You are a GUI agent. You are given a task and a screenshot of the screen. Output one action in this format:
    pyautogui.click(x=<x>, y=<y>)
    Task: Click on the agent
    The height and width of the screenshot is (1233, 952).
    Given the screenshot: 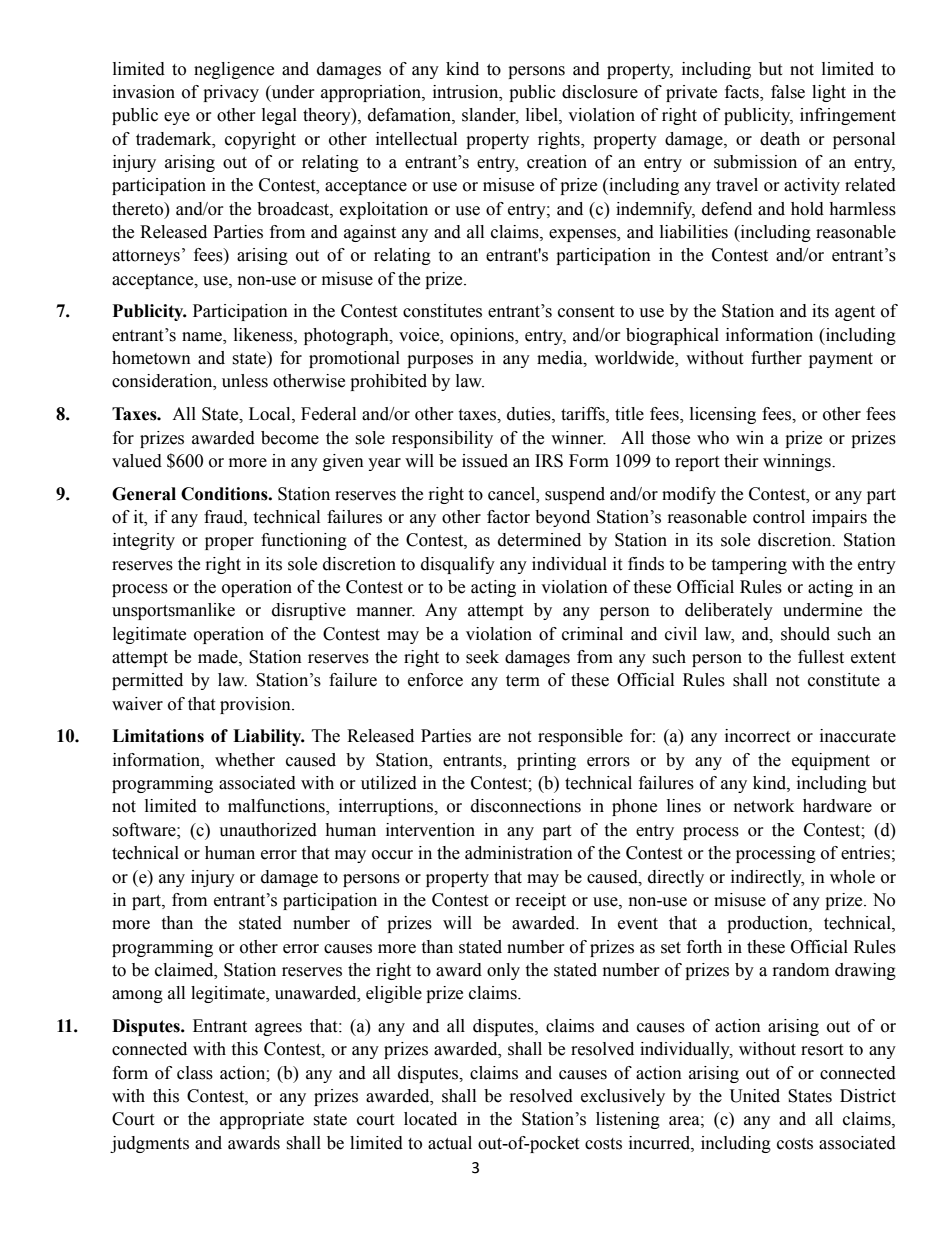 What is the action you would take?
    pyautogui.click(x=855, y=313)
